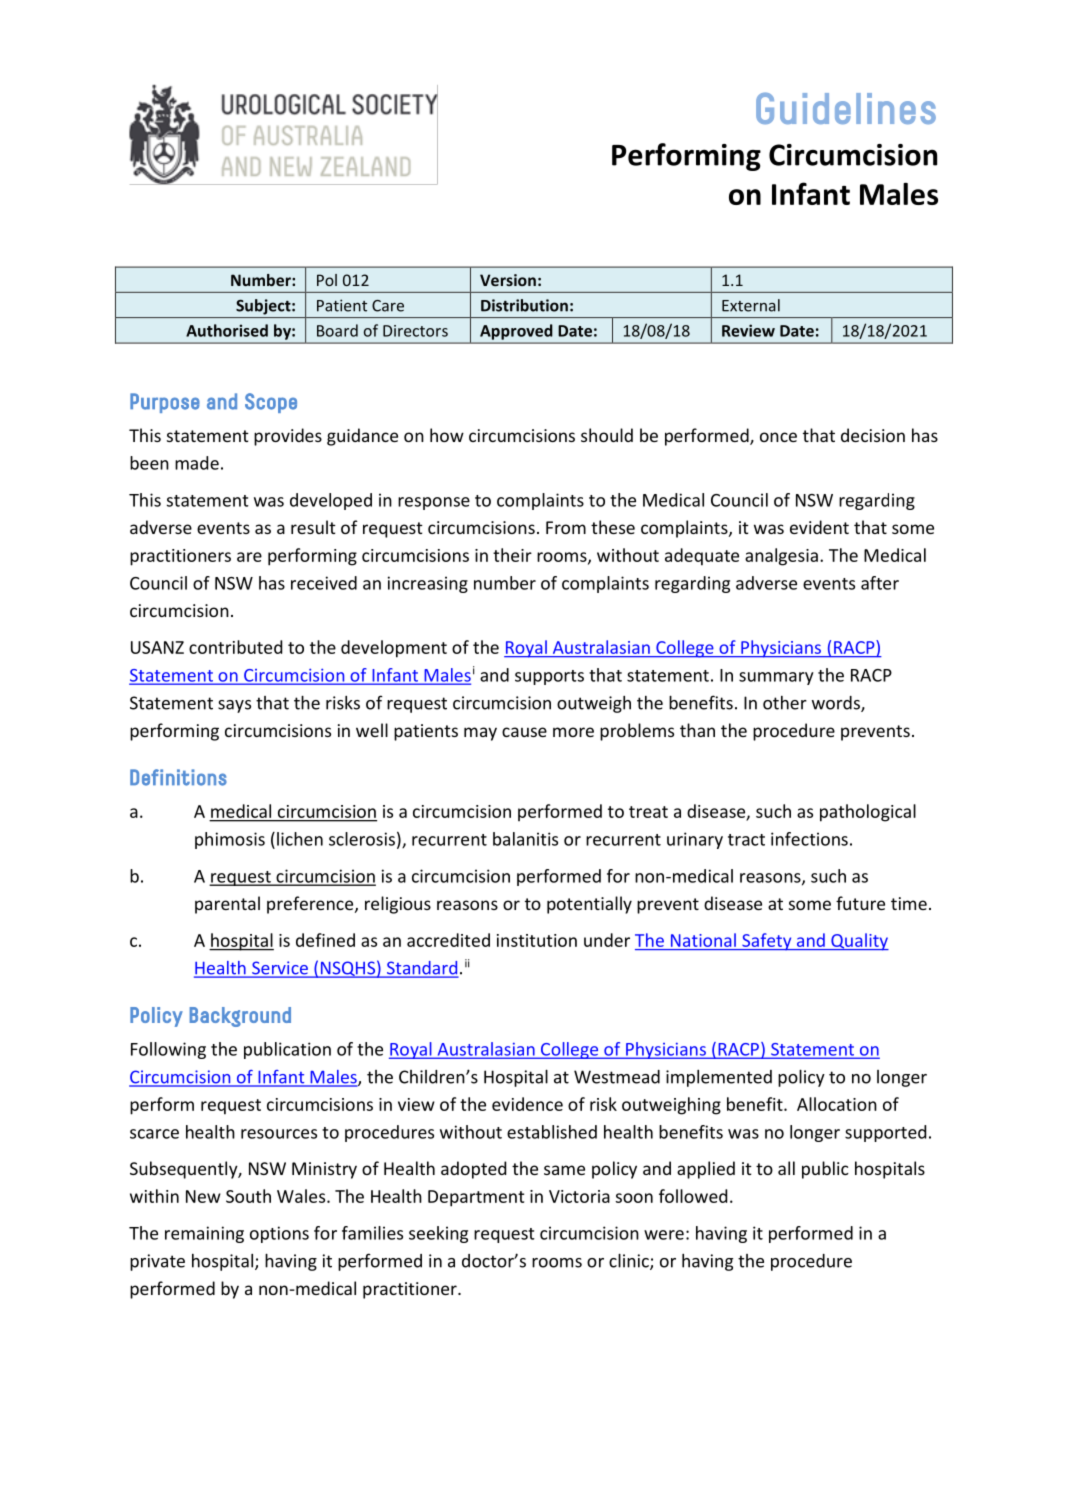 The height and width of the document is (1510, 1068). Describe the element at coordinates (280, 969) in the document. I see `Service` at that location.
